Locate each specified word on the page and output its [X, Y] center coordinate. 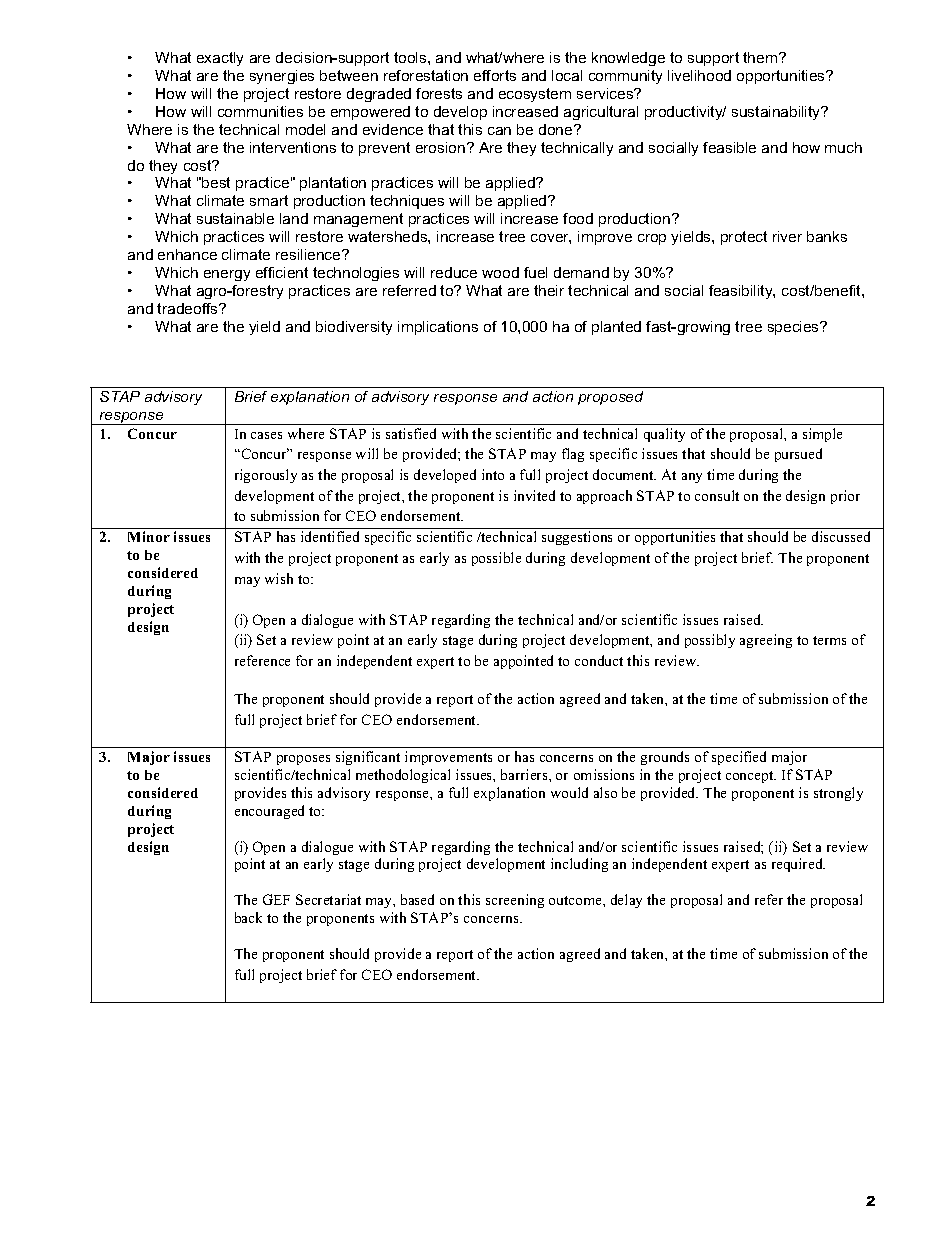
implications [438, 328]
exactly [220, 59]
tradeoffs [188, 308]
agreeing [766, 641]
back [248, 917]
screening [515, 901]
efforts [495, 75]
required [798, 865]
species [795, 328]
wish [279, 578]
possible [496, 559]
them [761, 57]
